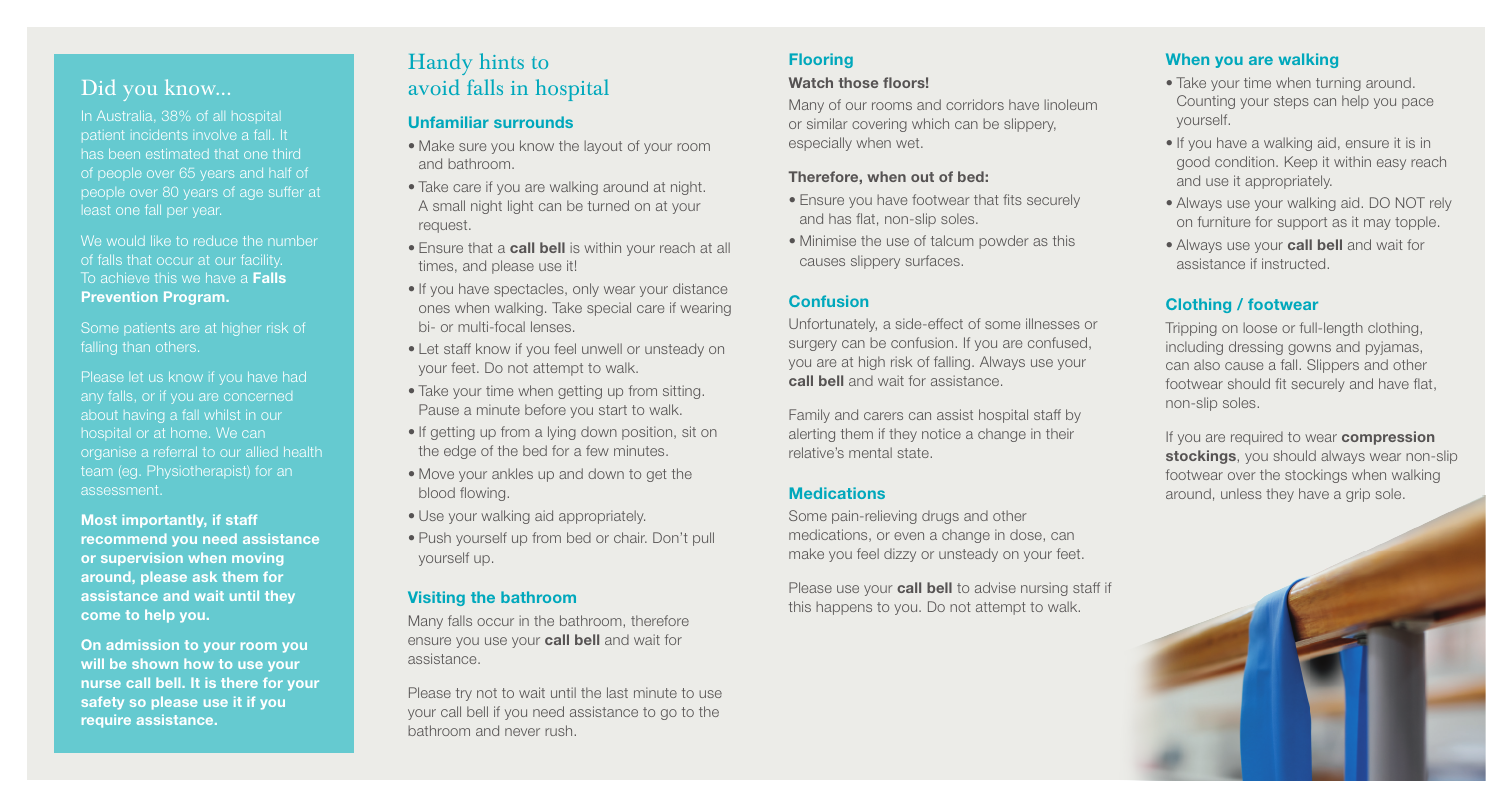  Describe the element at coordinates (1207, 364) in the screenshot. I see `also` at that location.
